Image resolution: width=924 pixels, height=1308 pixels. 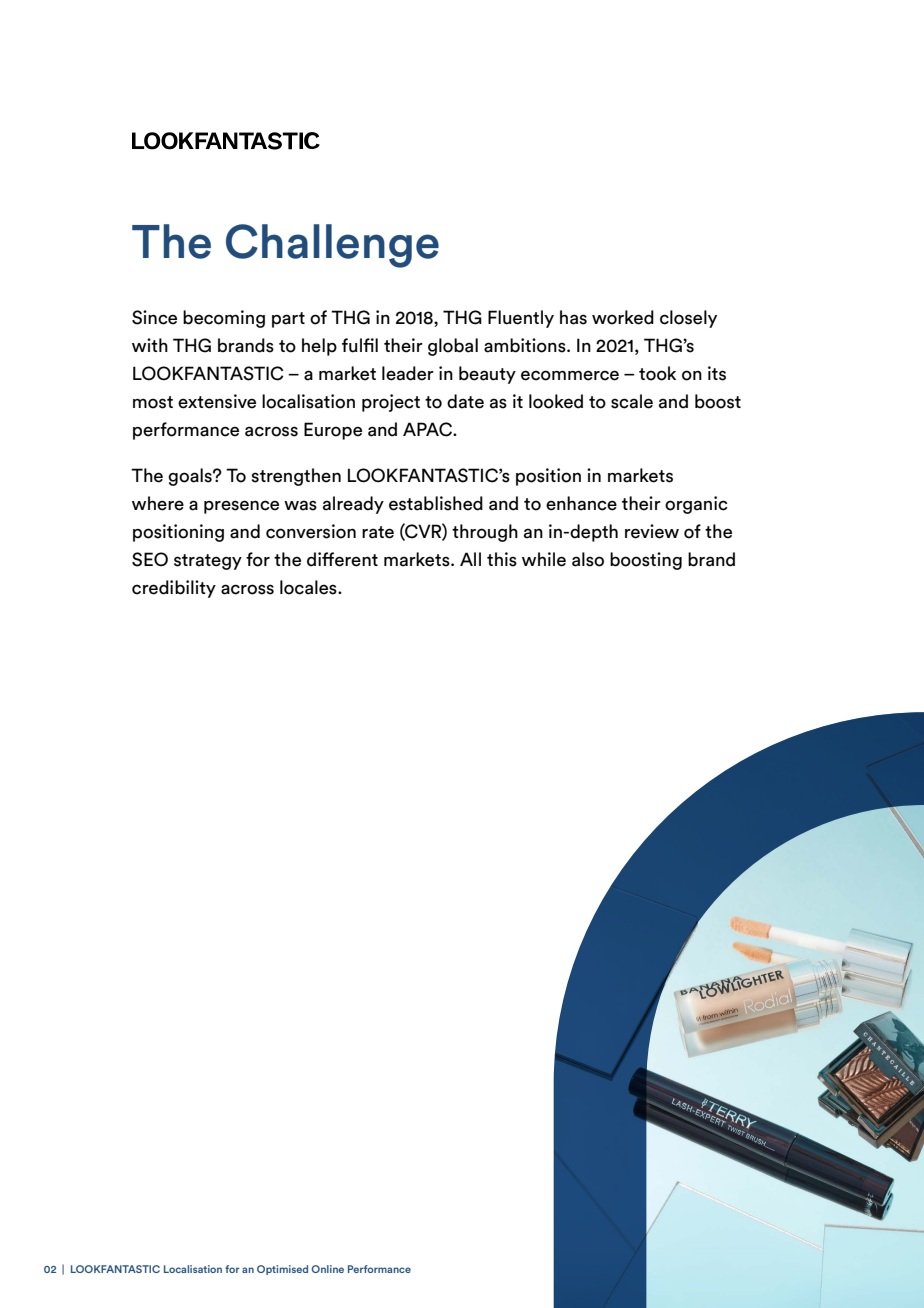 What do you see at coordinates (588, 559) in the screenshot?
I see `also` at bounding box center [588, 559].
